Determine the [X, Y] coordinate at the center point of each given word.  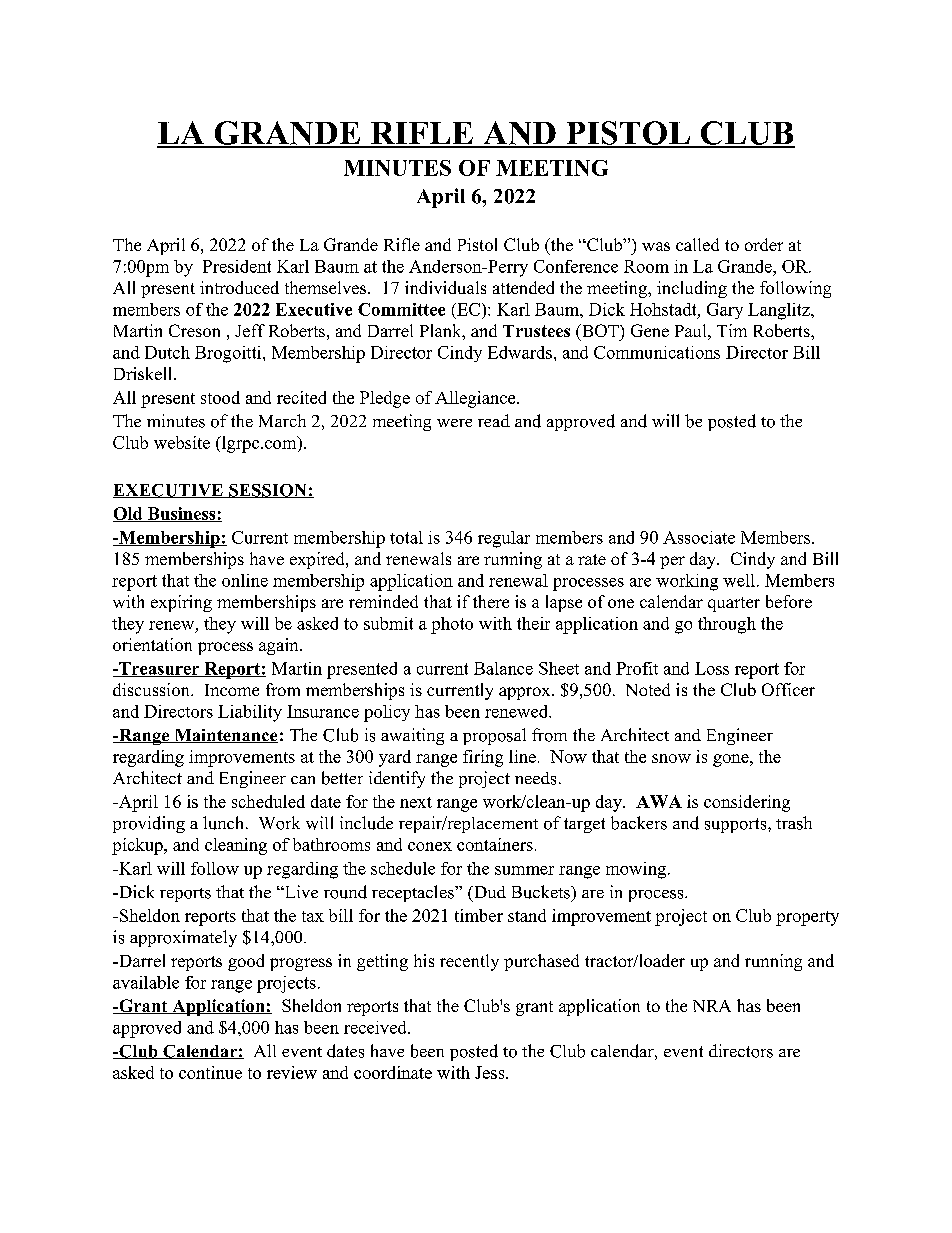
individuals [445, 287]
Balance [503, 668]
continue [210, 1072]
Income [232, 690]
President [237, 266]
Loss [712, 668]
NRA [712, 1006]
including [692, 289]
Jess [491, 1072]
